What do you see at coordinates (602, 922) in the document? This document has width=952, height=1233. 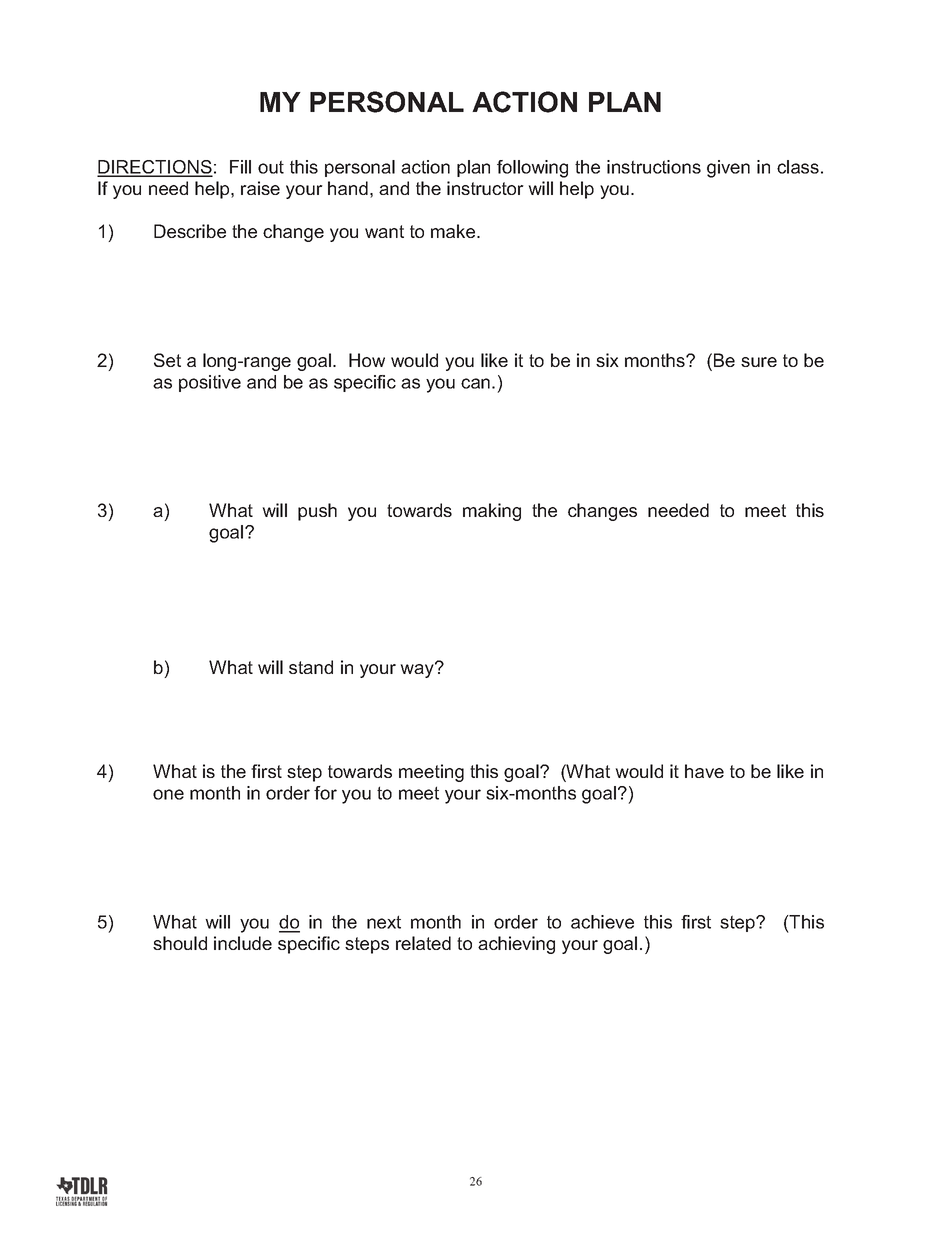 I see `achieve` at bounding box center [602, 922].
